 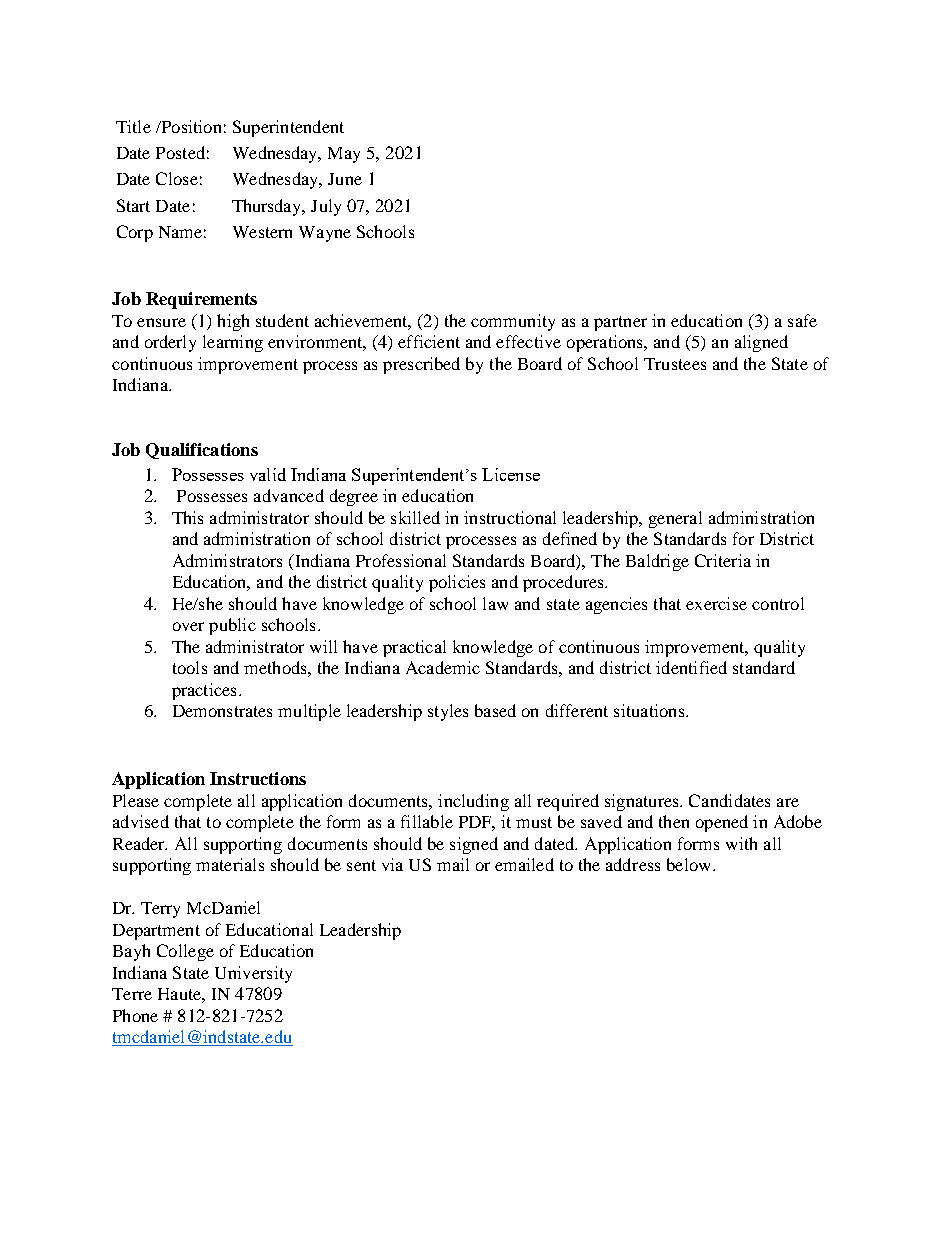 What do you see at coordinates (253, 974) in the image?
I see `University` at bounding box center [253, 974].
